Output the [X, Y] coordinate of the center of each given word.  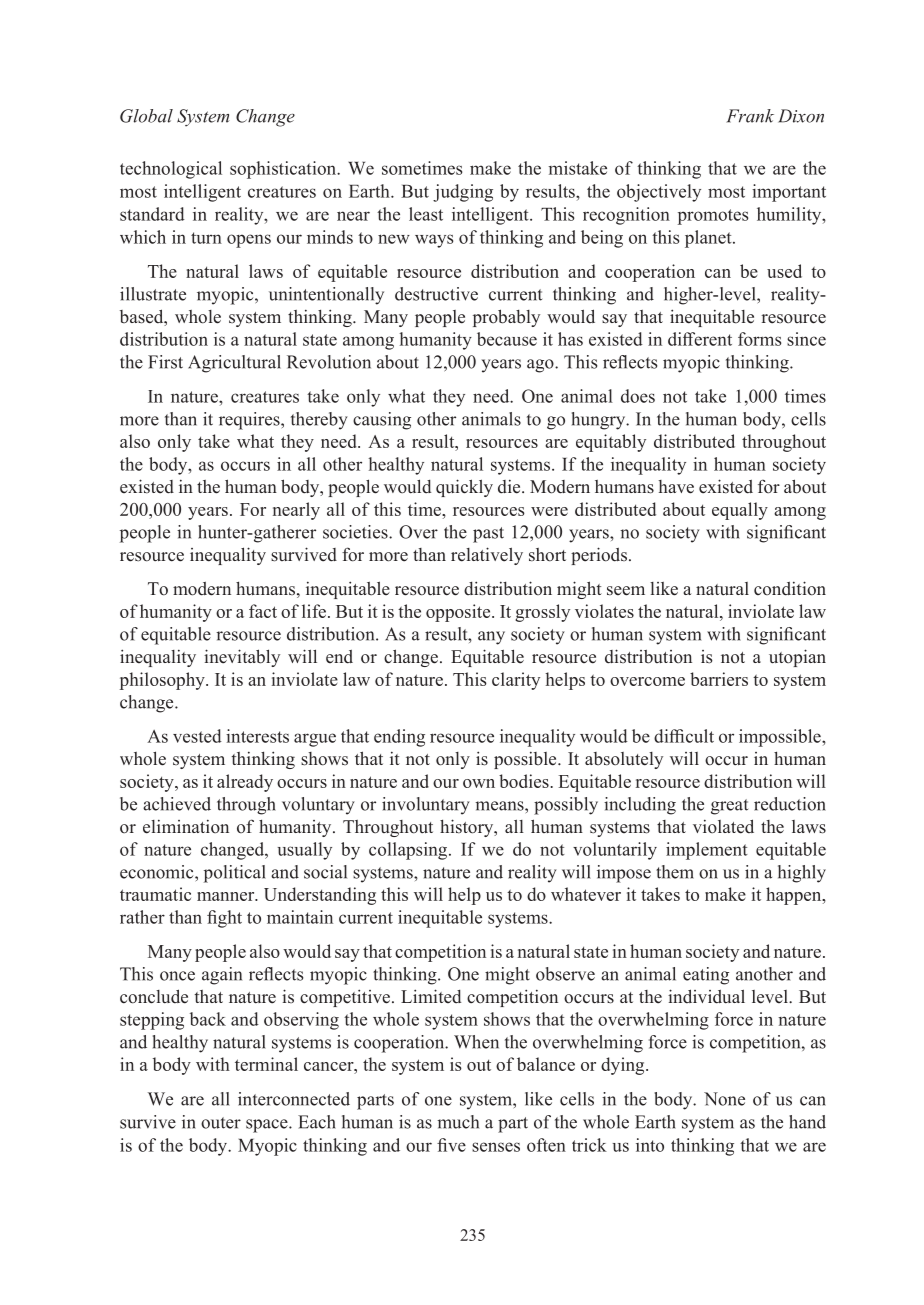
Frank [750, 116]
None [724, 1099]
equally [740, 511]
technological [171, 170]
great [729, 807]
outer [221, 1123]
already [245, 783]
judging [463, 193]
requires [250, 421]
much [458, 1122]
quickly [464, 488]
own [479, 783]
